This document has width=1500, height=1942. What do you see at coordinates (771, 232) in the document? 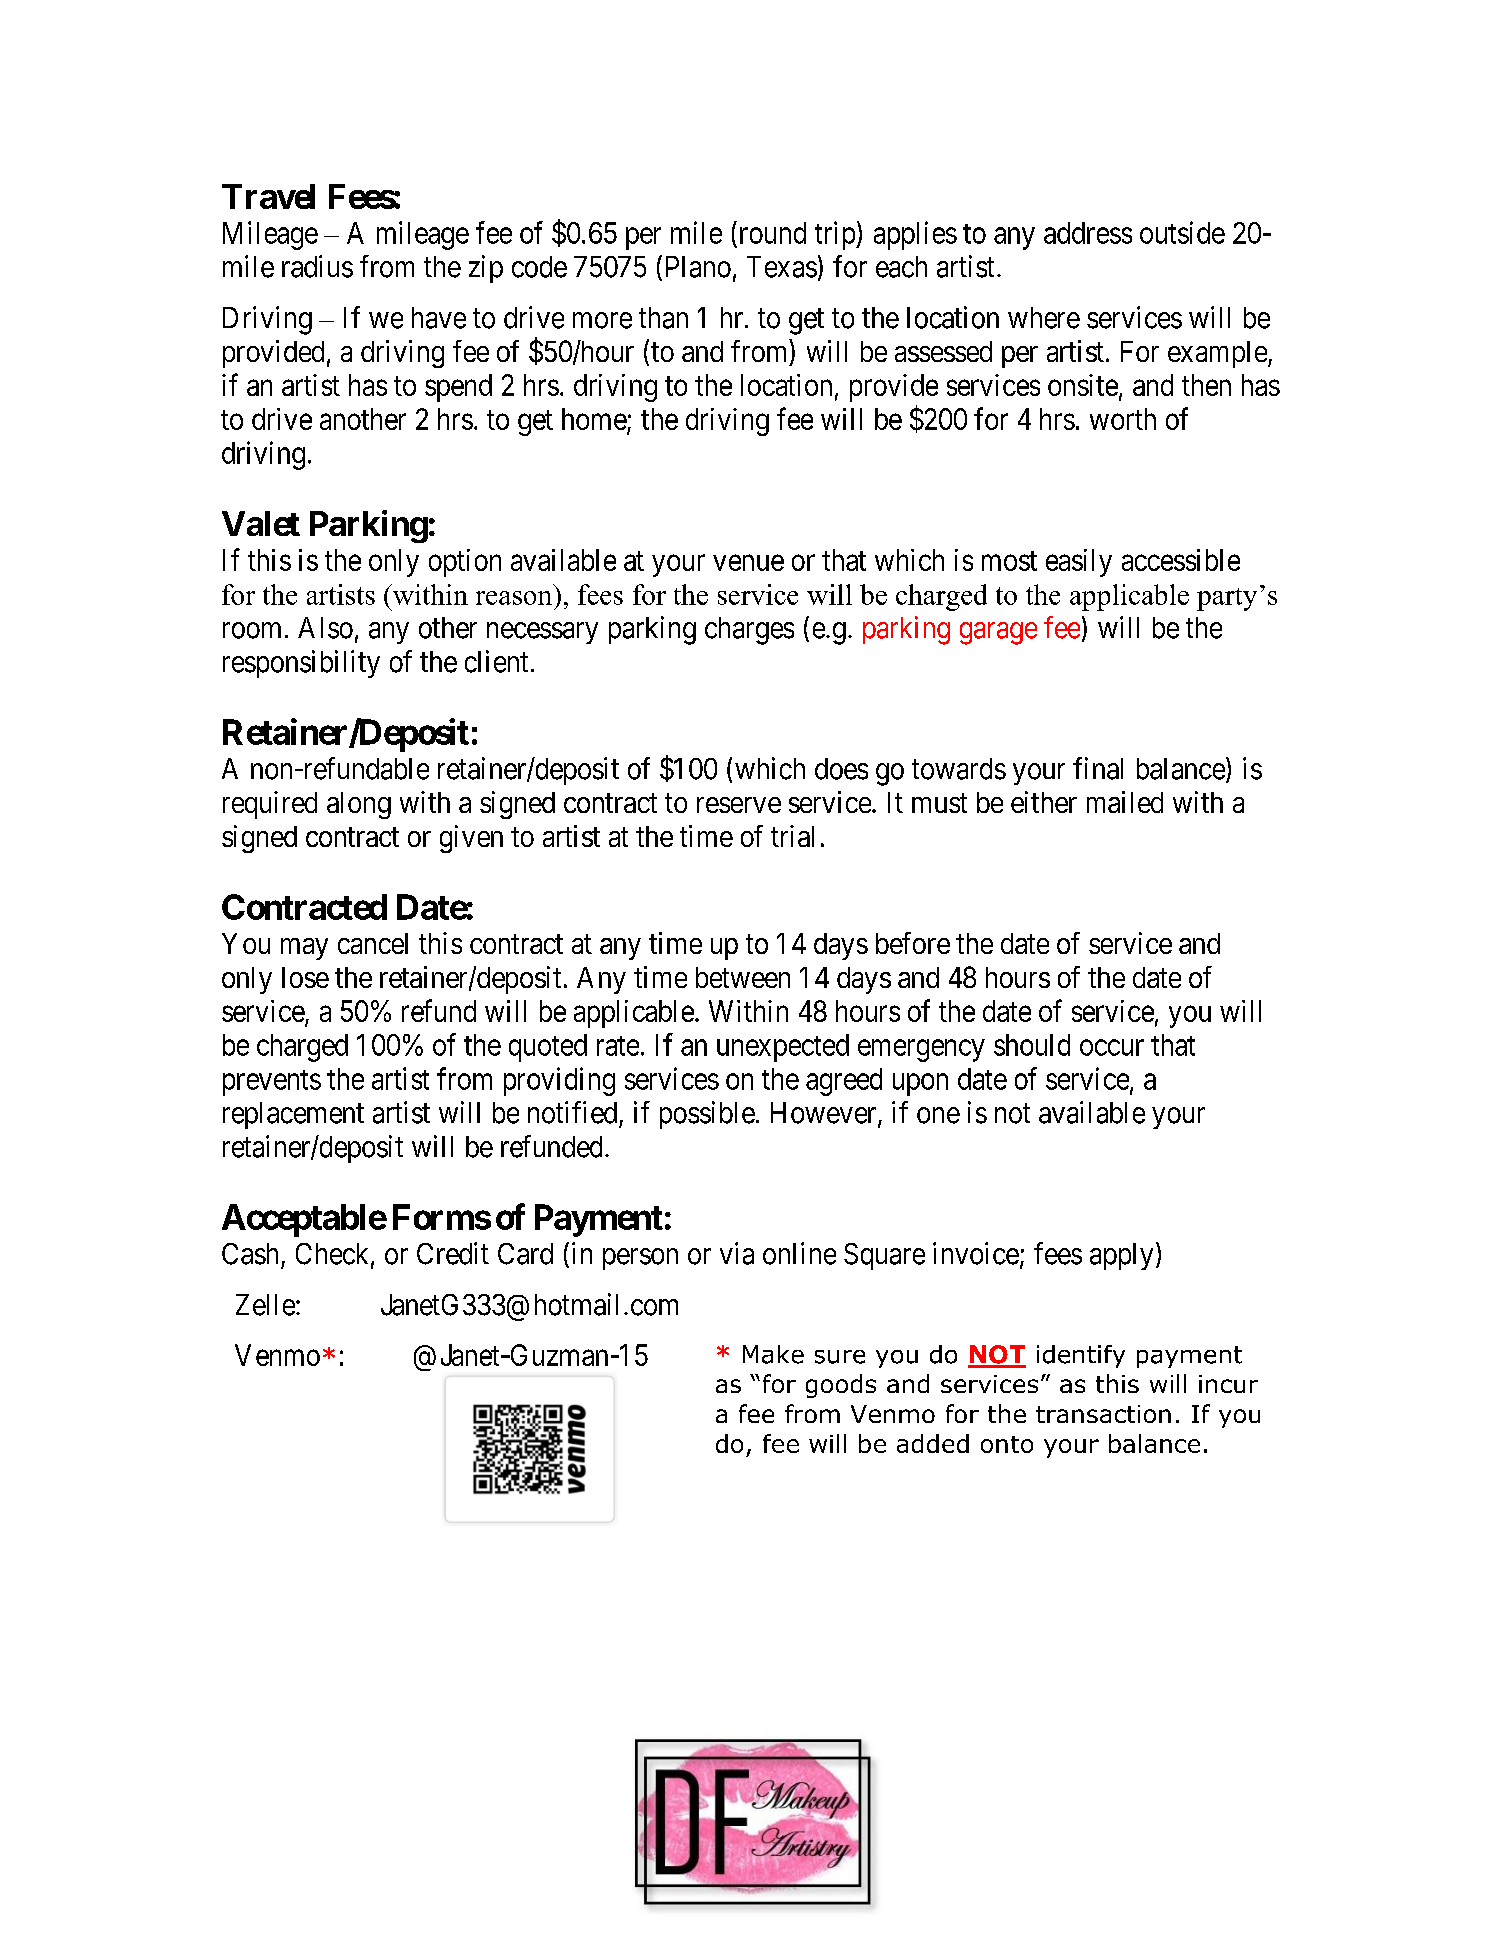
I see `round` at bounding box center [771, 232].
